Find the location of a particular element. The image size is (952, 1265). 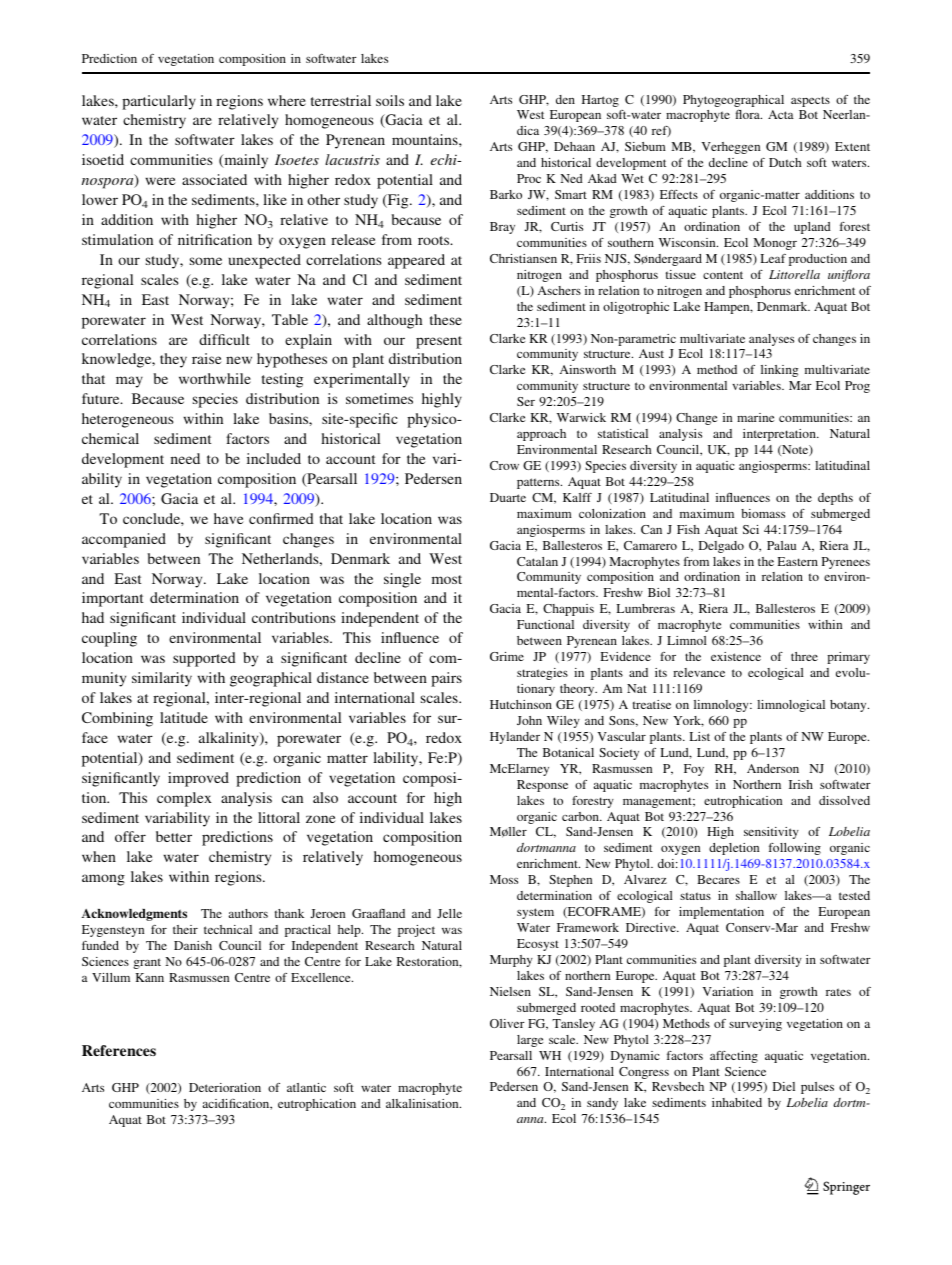

sensitivity is located at coordinates (771, 833).
